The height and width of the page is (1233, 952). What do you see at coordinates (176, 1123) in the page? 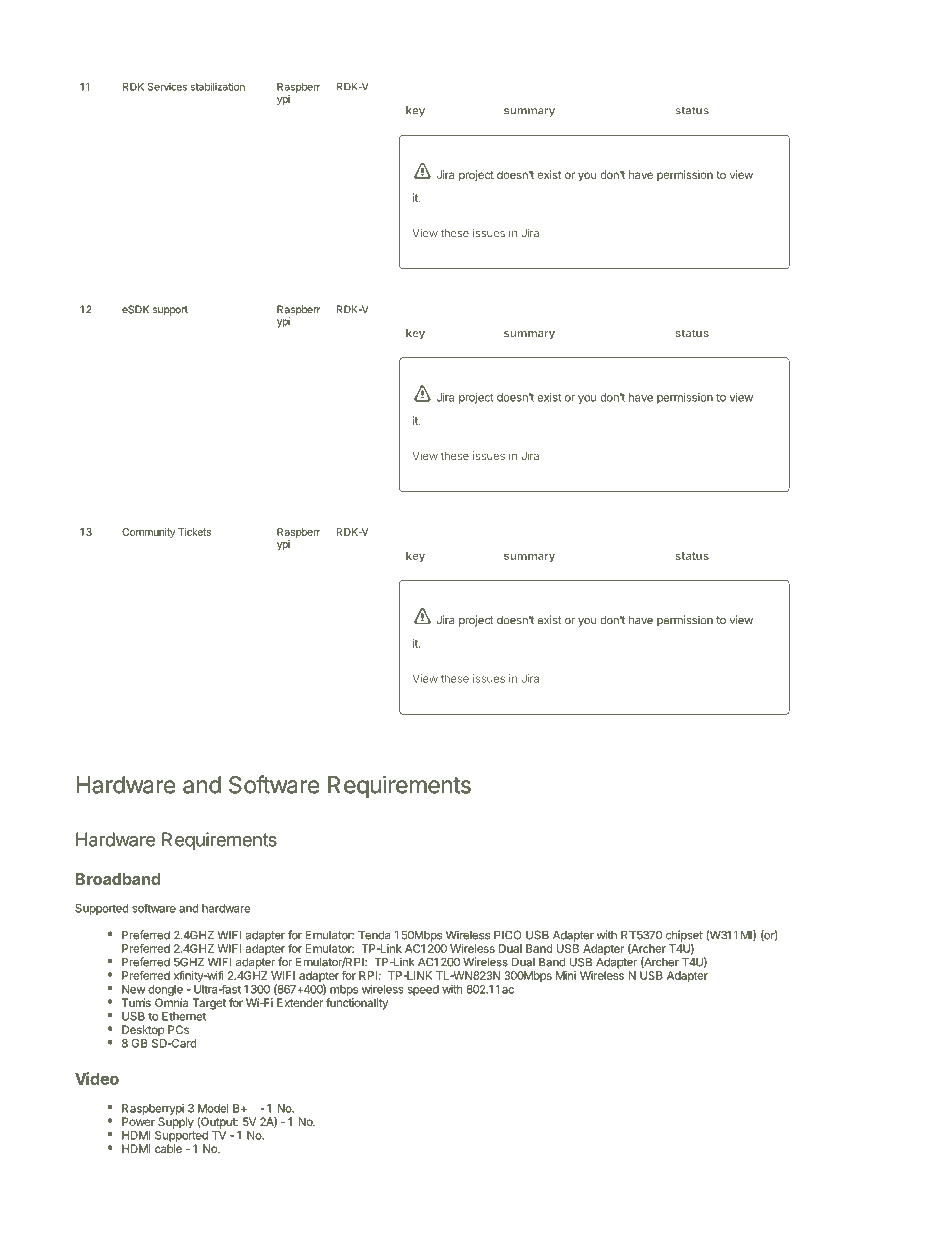
I see `Supply` at bounding box center [176, 1123].
